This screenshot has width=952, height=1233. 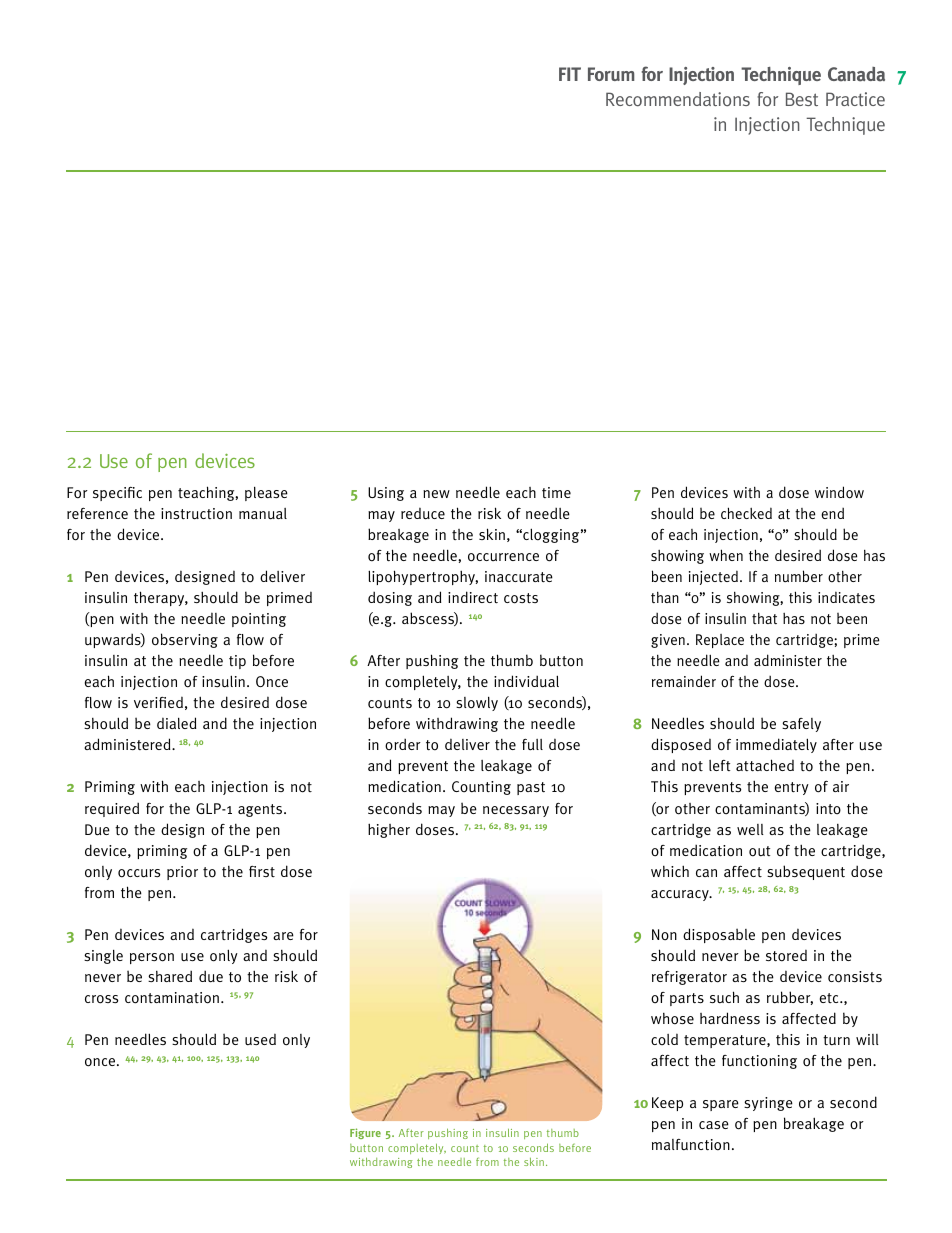 What do you see at coordinates (117, 494) in the screenshot?
I see `specific` at bounding box center [117, 494].
